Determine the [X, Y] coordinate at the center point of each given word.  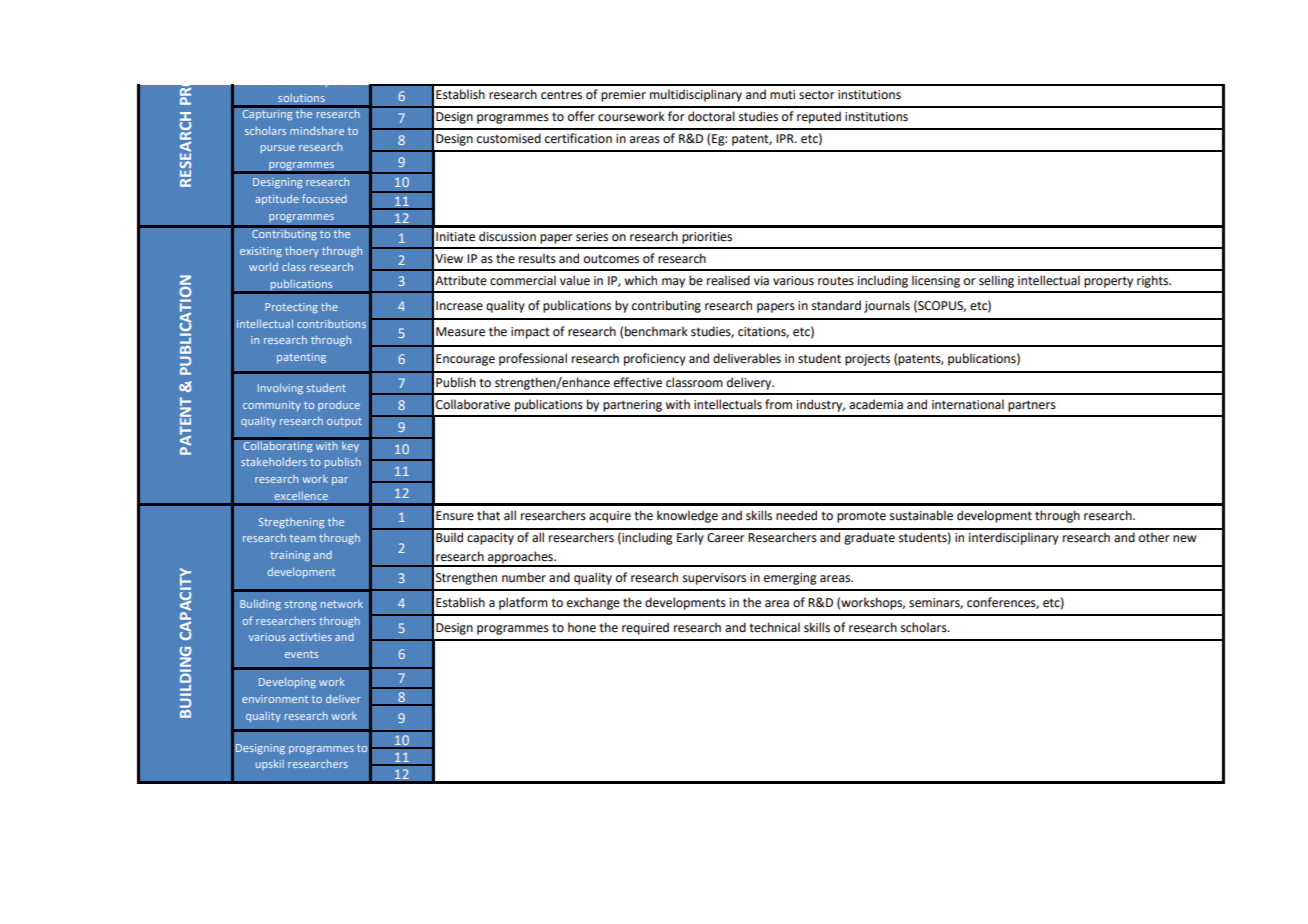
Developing [287, 682]
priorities [707, 238]
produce [339, 406]
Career [726, 538]
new [1185, 539]
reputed [819, 117]
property [1108, 282]
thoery [302, 251]
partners [1032, 406]
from [778, 404]
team [303, 538]
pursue [278, 149]
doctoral [711, 116]
